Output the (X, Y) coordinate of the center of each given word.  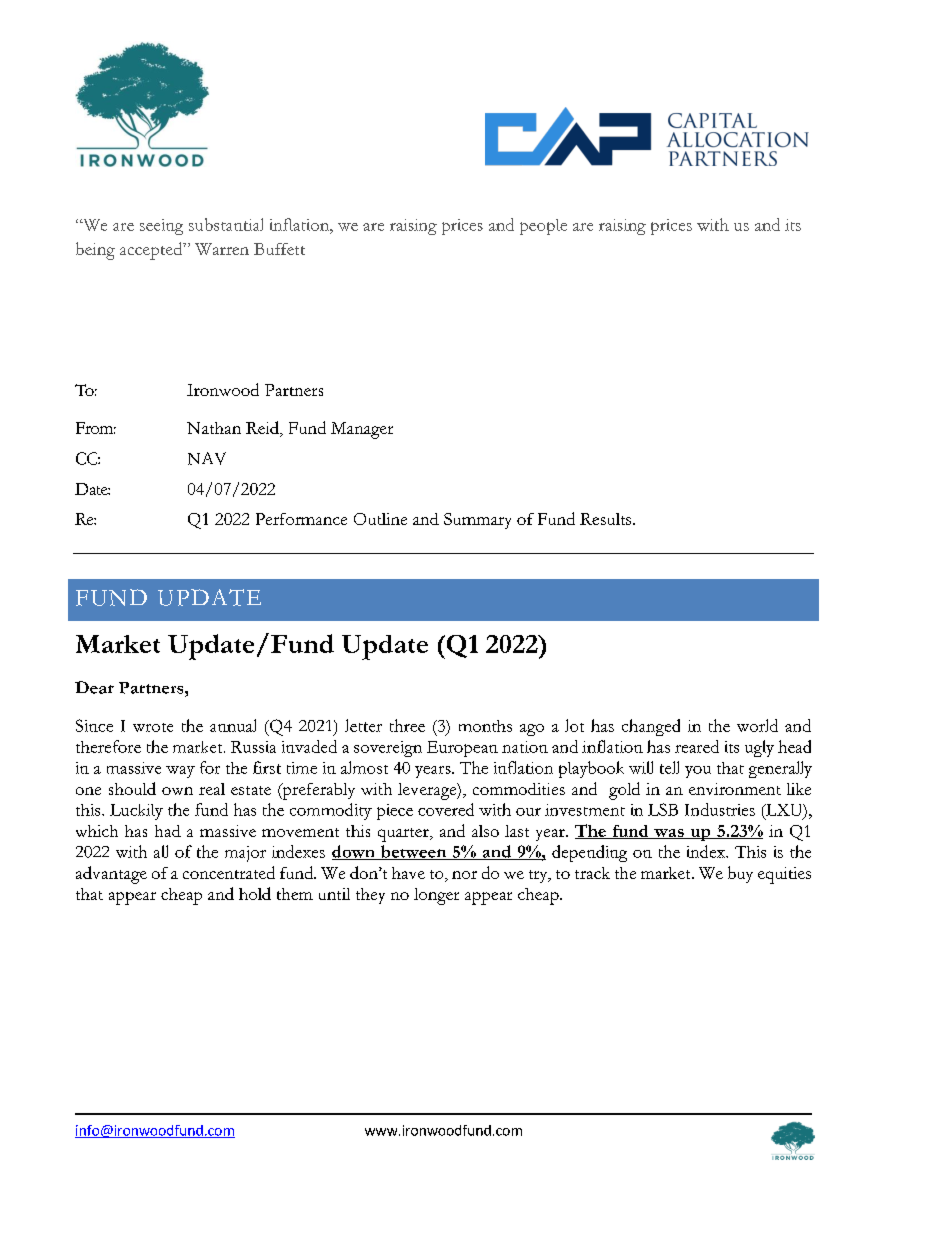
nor (464, 875)
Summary (477, 521)
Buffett (279, 249)
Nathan (214, 428)
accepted (152, 251)
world (757, 725)
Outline (380, 519)
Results (607, 519)
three (407, 725)
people (543, 227)
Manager (362, 430)
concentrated (229, 872)
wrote (153, 727)
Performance (301, 519)
